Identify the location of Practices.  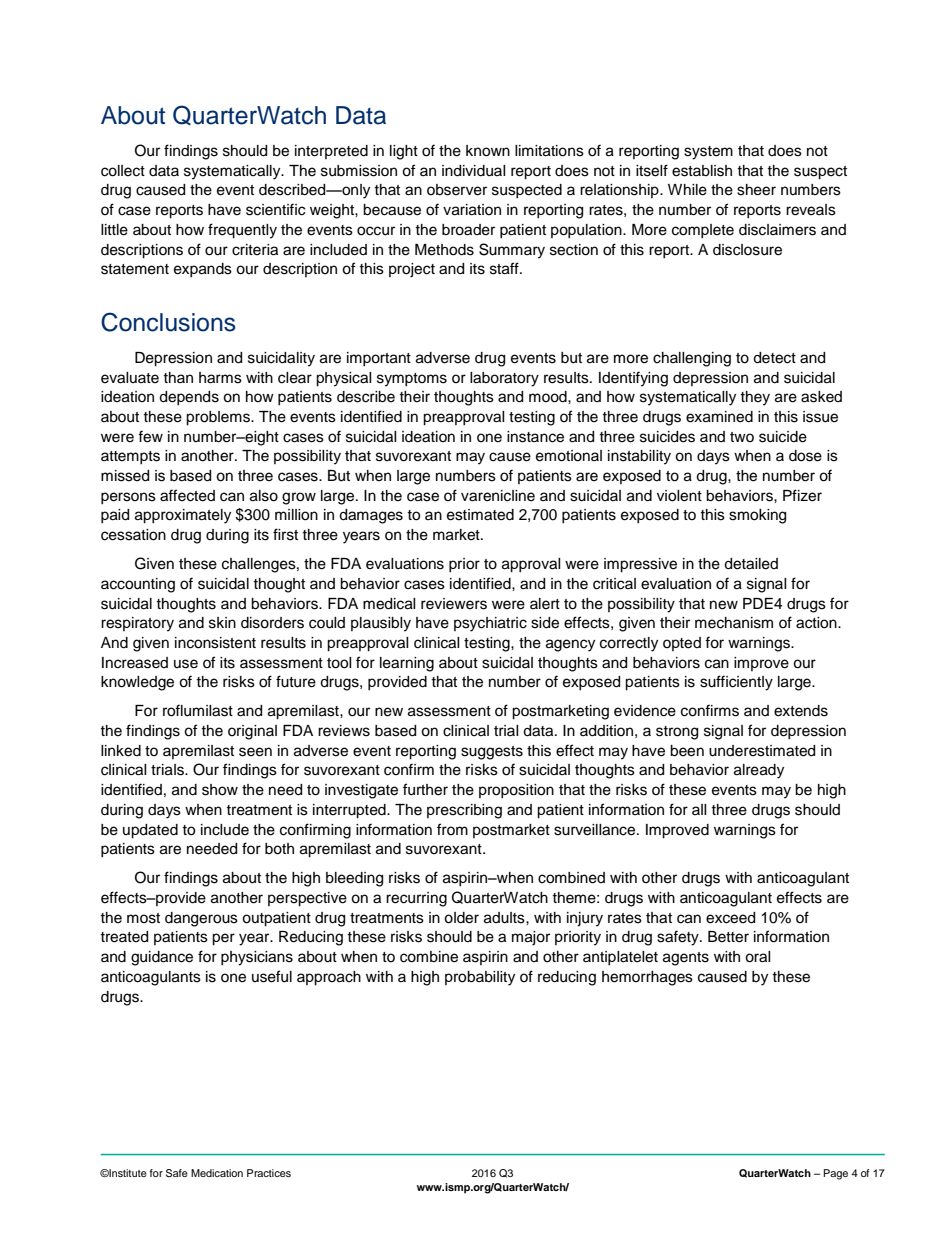
(269, 1173).
